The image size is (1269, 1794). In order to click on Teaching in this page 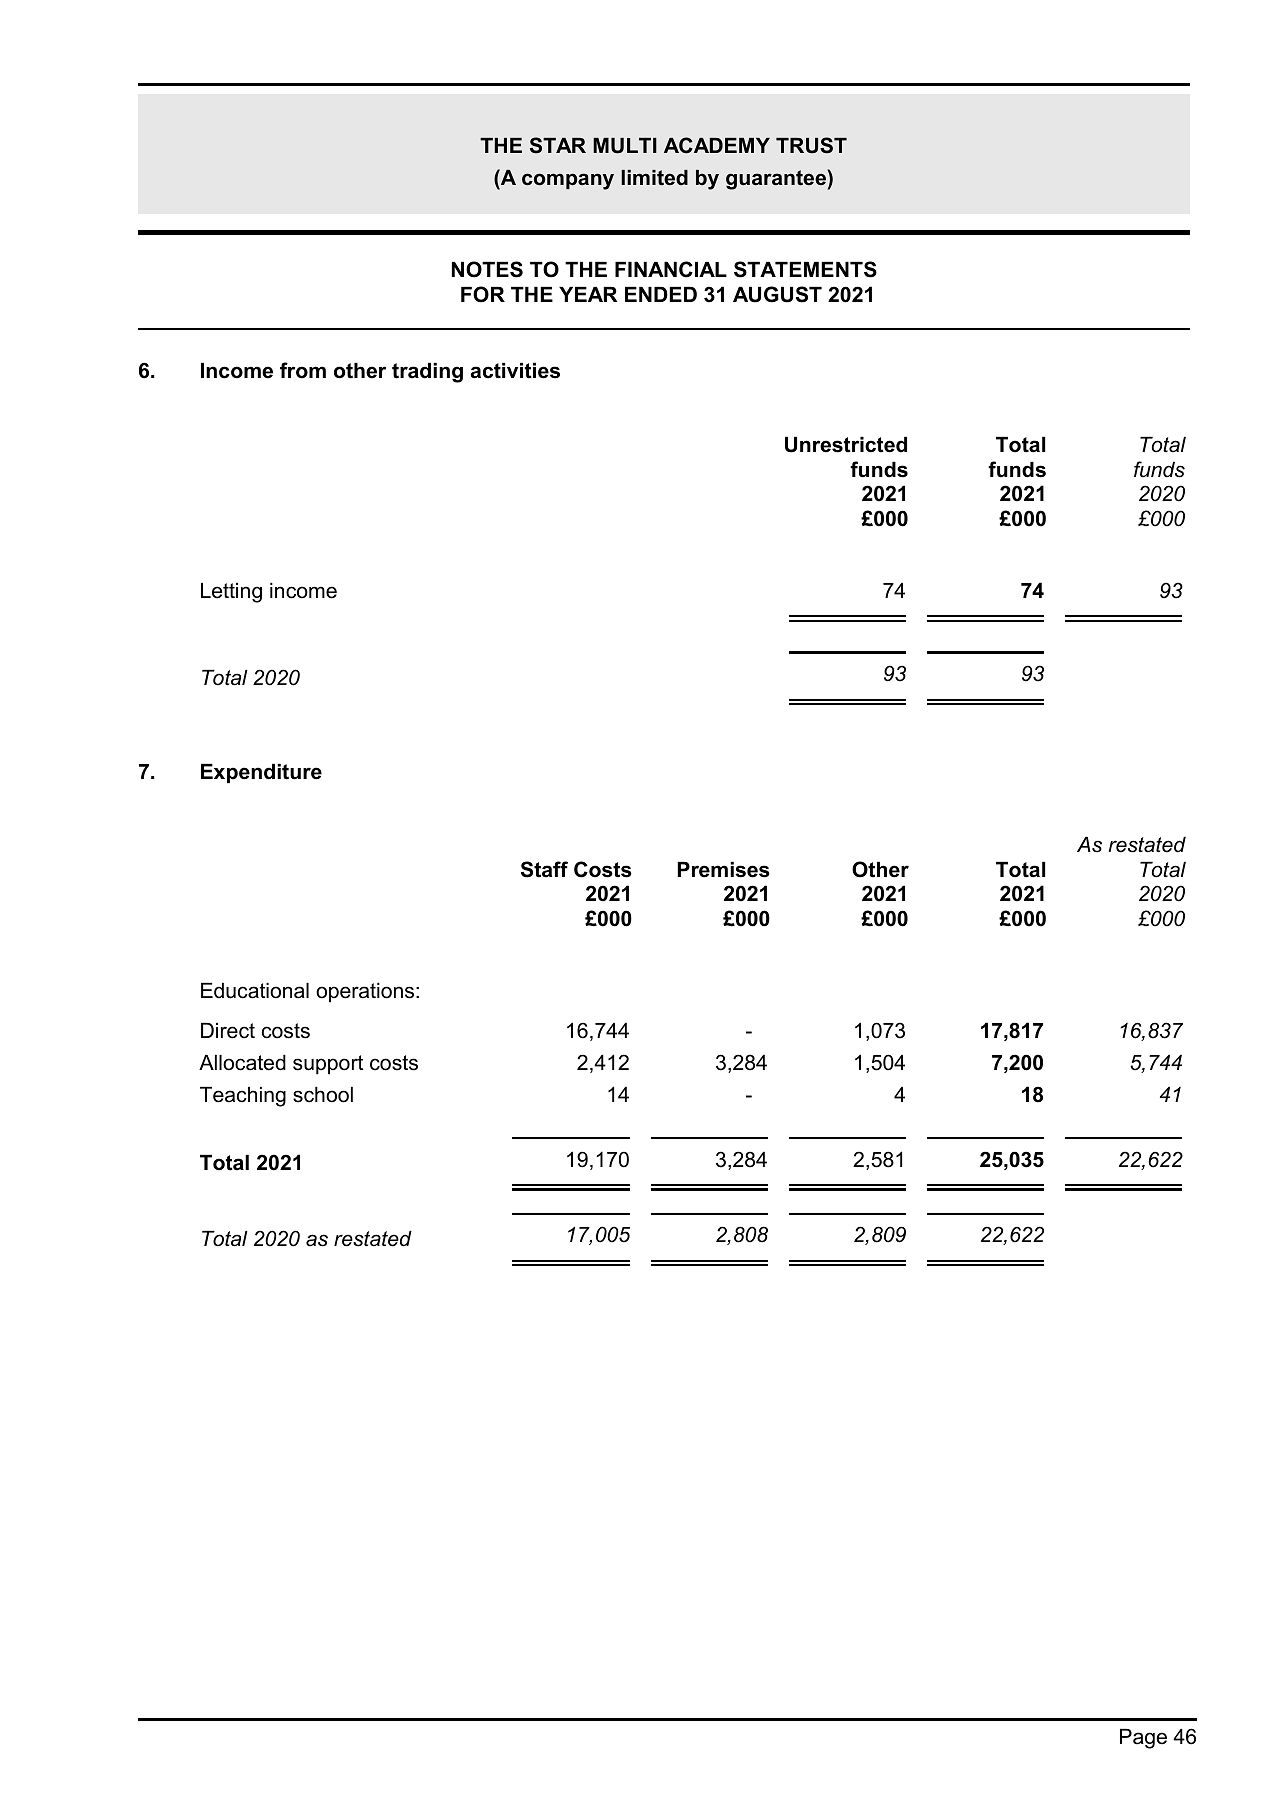, I will do `click(243, 1097)`.
